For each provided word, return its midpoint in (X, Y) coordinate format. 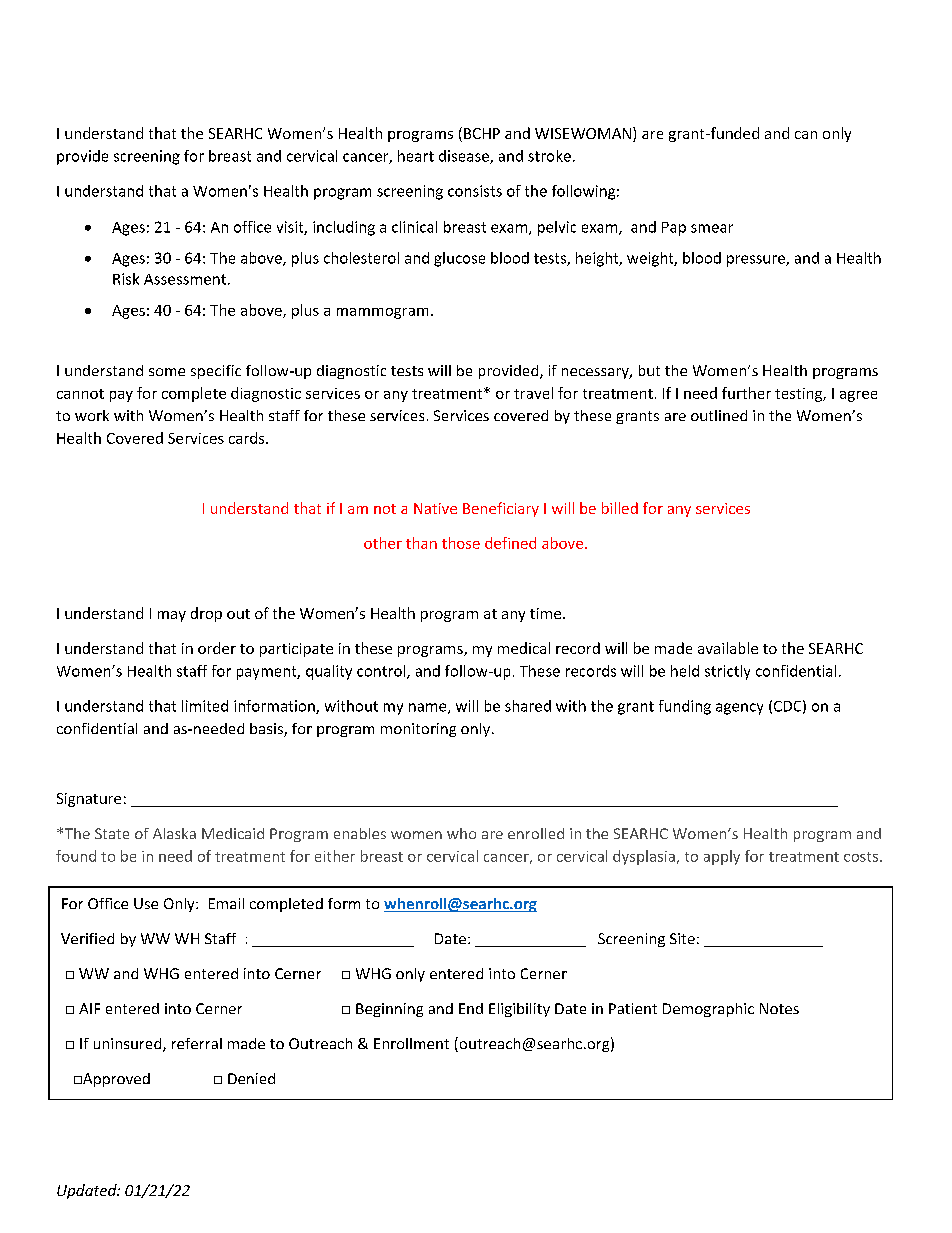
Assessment (185, 279)
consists (475, 191)
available (728, 648)
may (172, 616)
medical (524, 648)
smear (712, 228)
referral (197, 1043)
